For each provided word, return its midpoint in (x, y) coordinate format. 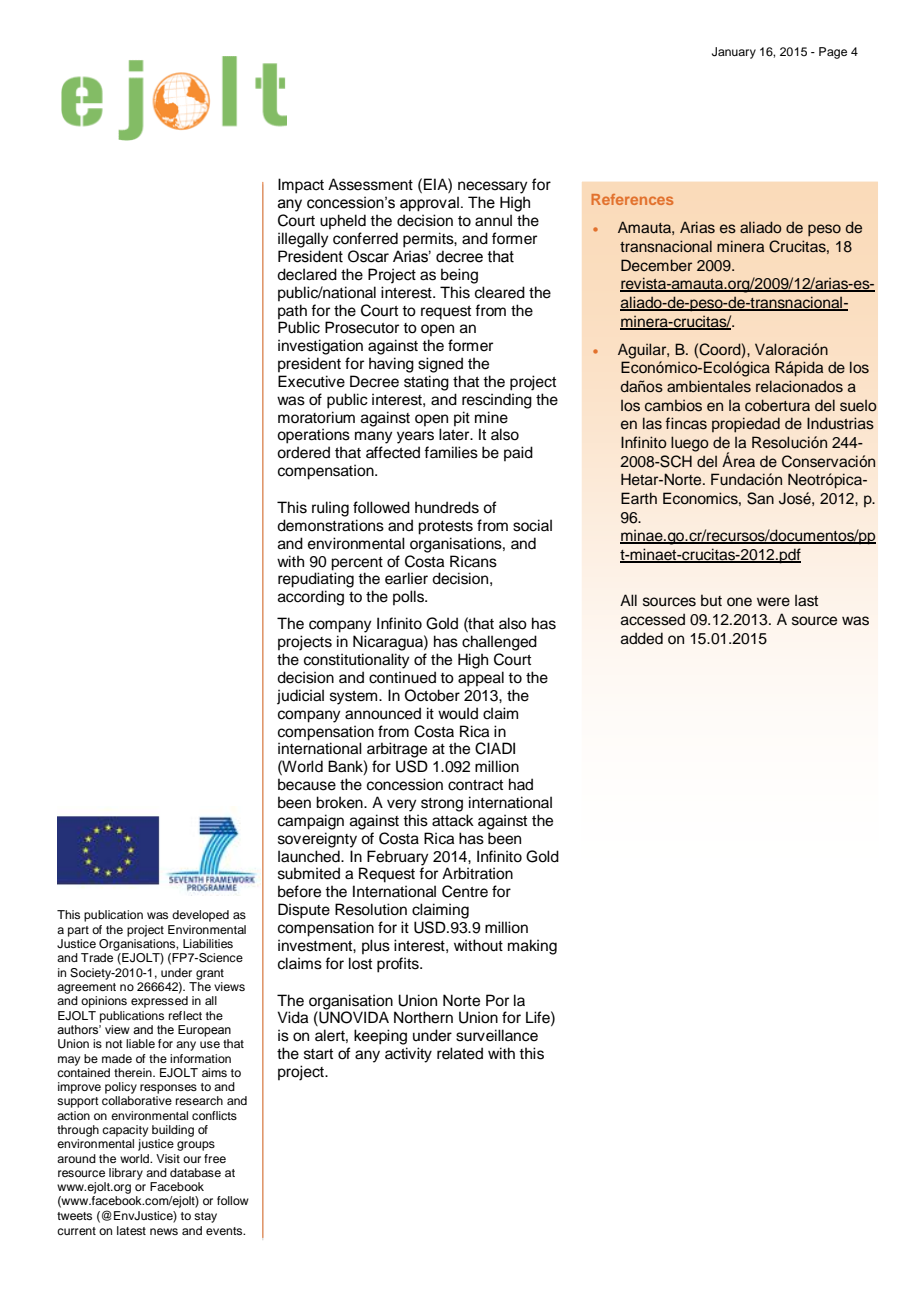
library (126, 1174)
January (734, 53)
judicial (300, 697)
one (739, 601)
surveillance (497, 1035)
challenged (499, 643)
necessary (493, 187)
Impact (301, 186)
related (460, 1053)
